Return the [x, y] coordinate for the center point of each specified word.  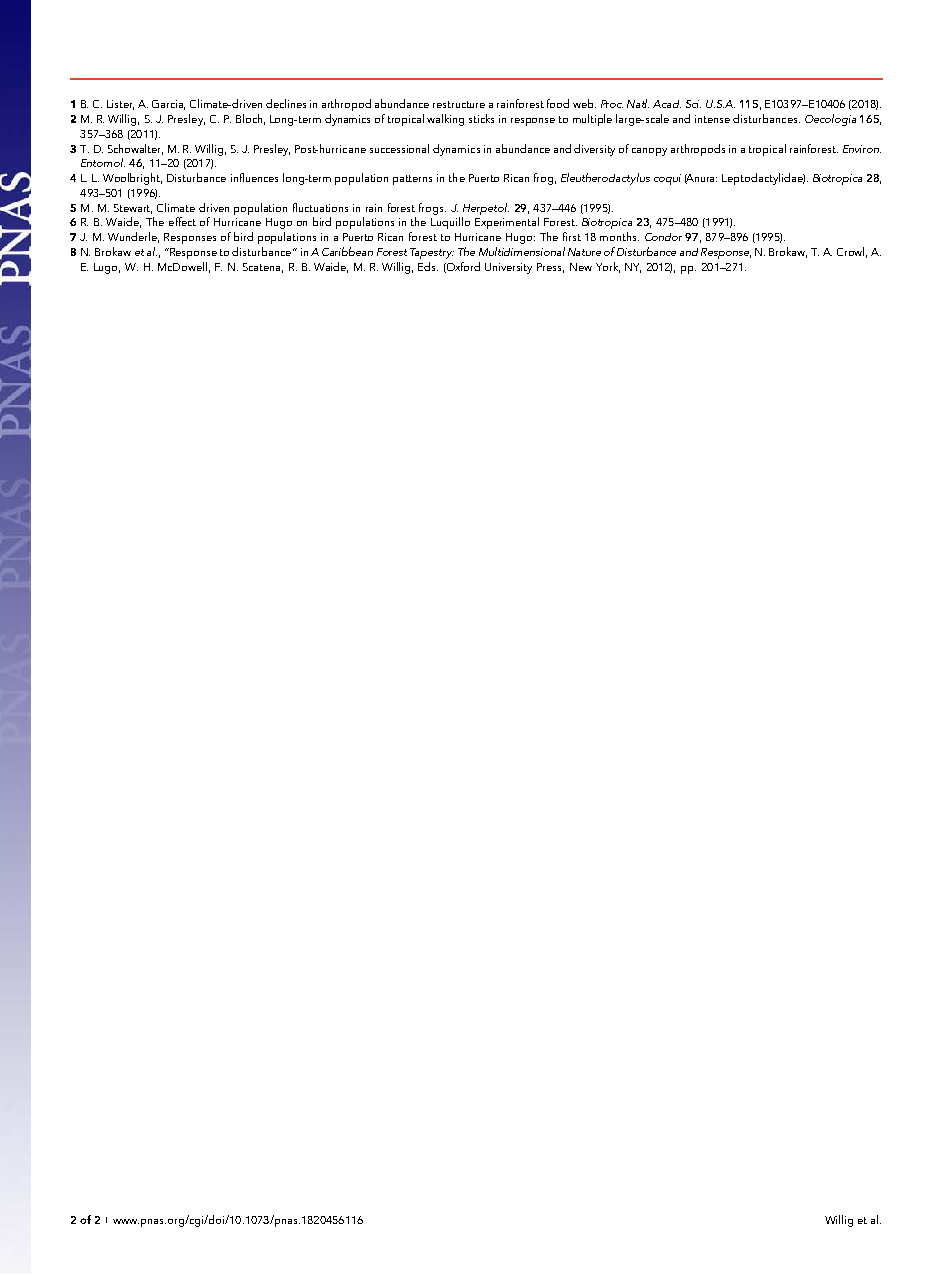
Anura [701, 179]
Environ [862, 149]
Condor [663, 237]
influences [254, 177]
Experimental [507, 223]
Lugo [107, 268]
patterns [412, 180]
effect [182, 221]
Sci [693, 104]
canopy [649, 152]
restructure [459, 104]
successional [399, 148]
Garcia [168, 105]
